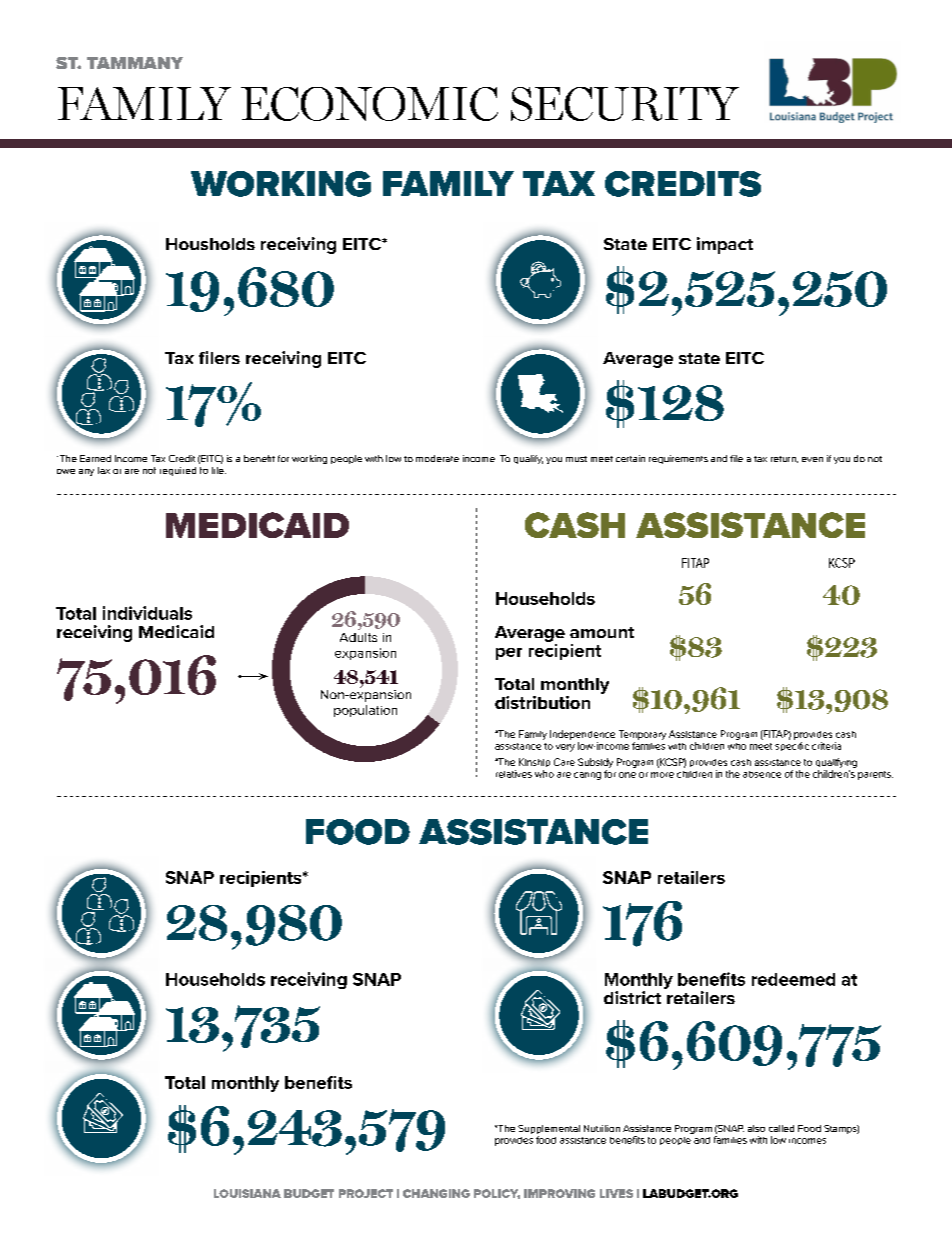  Describe the element at coordinates (437, 458) in the image. I see `moderate` at that location.
